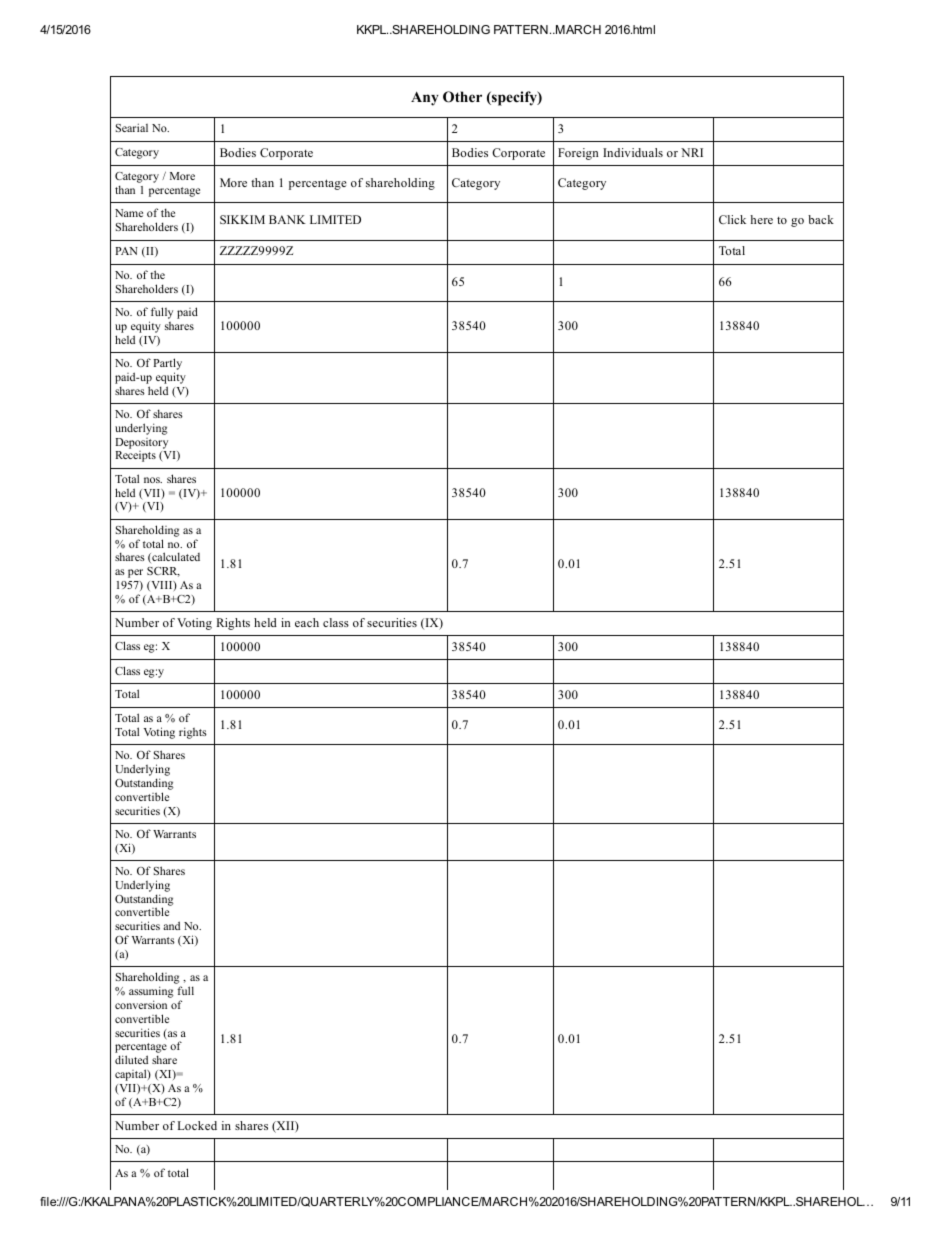 This screenshot has width=952, height=1233. I want to click on nos, so click(153, 480).
